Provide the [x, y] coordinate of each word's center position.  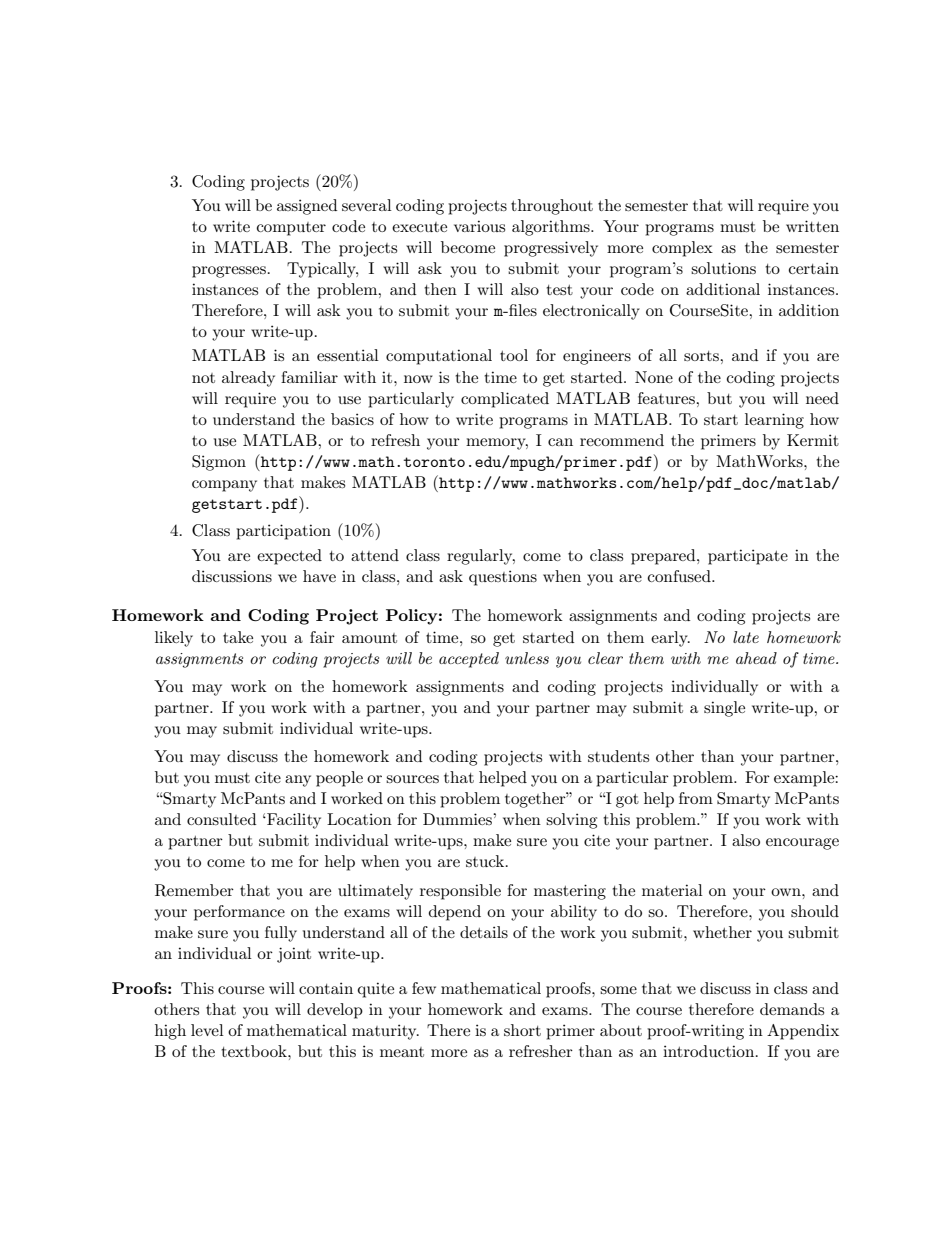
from [696, 798]
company [224, 486]
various [479, 226]
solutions [723, 268]
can [560, 442]
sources [412, 779]
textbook [255, 1051]
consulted [221, 819]
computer [291, 229]
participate [748, 557]
